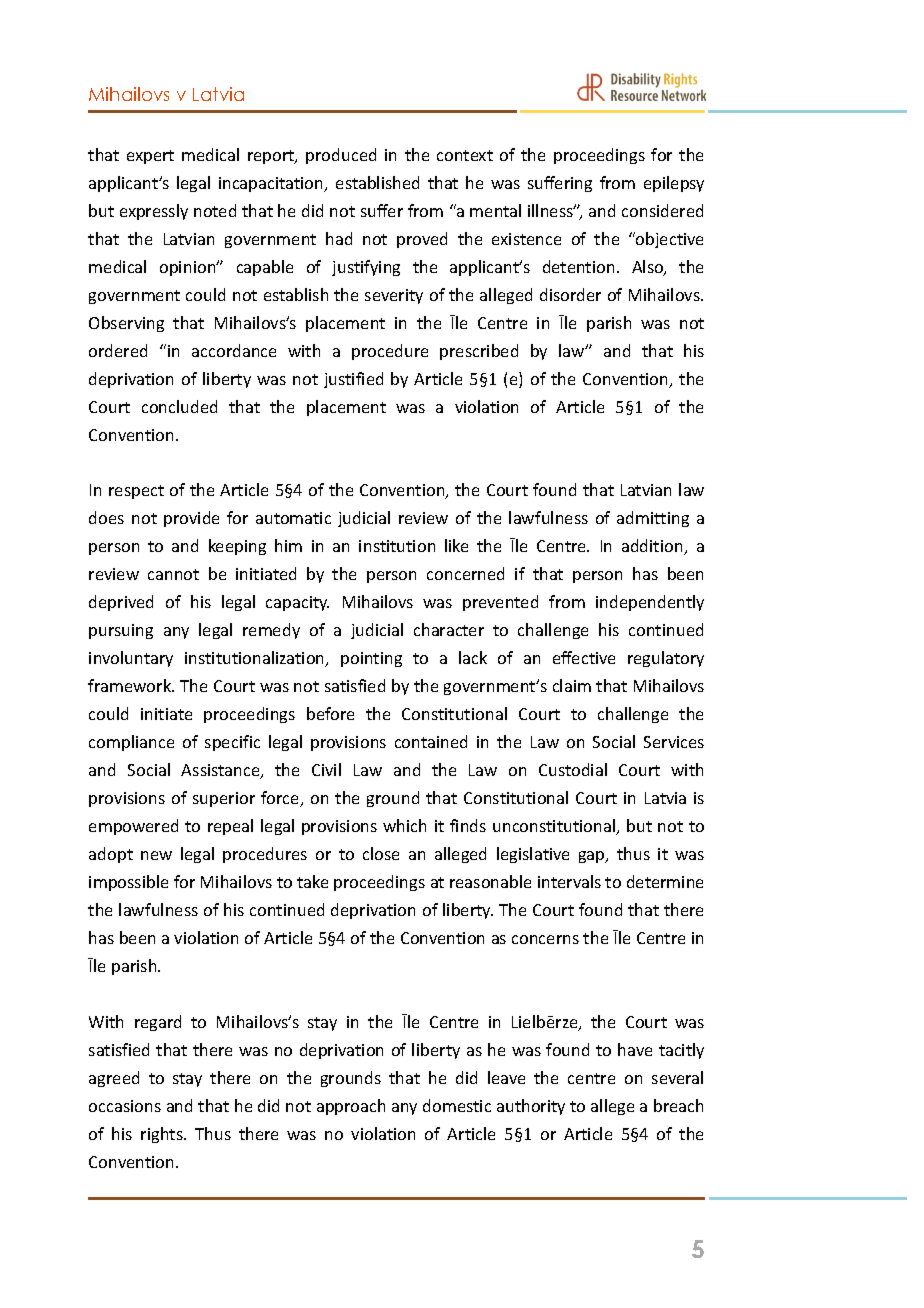 This document has width=924, height=1308. What do you see at coordinates (456, 545) in the document?
I see `like` at bounding box center [456, 545].
